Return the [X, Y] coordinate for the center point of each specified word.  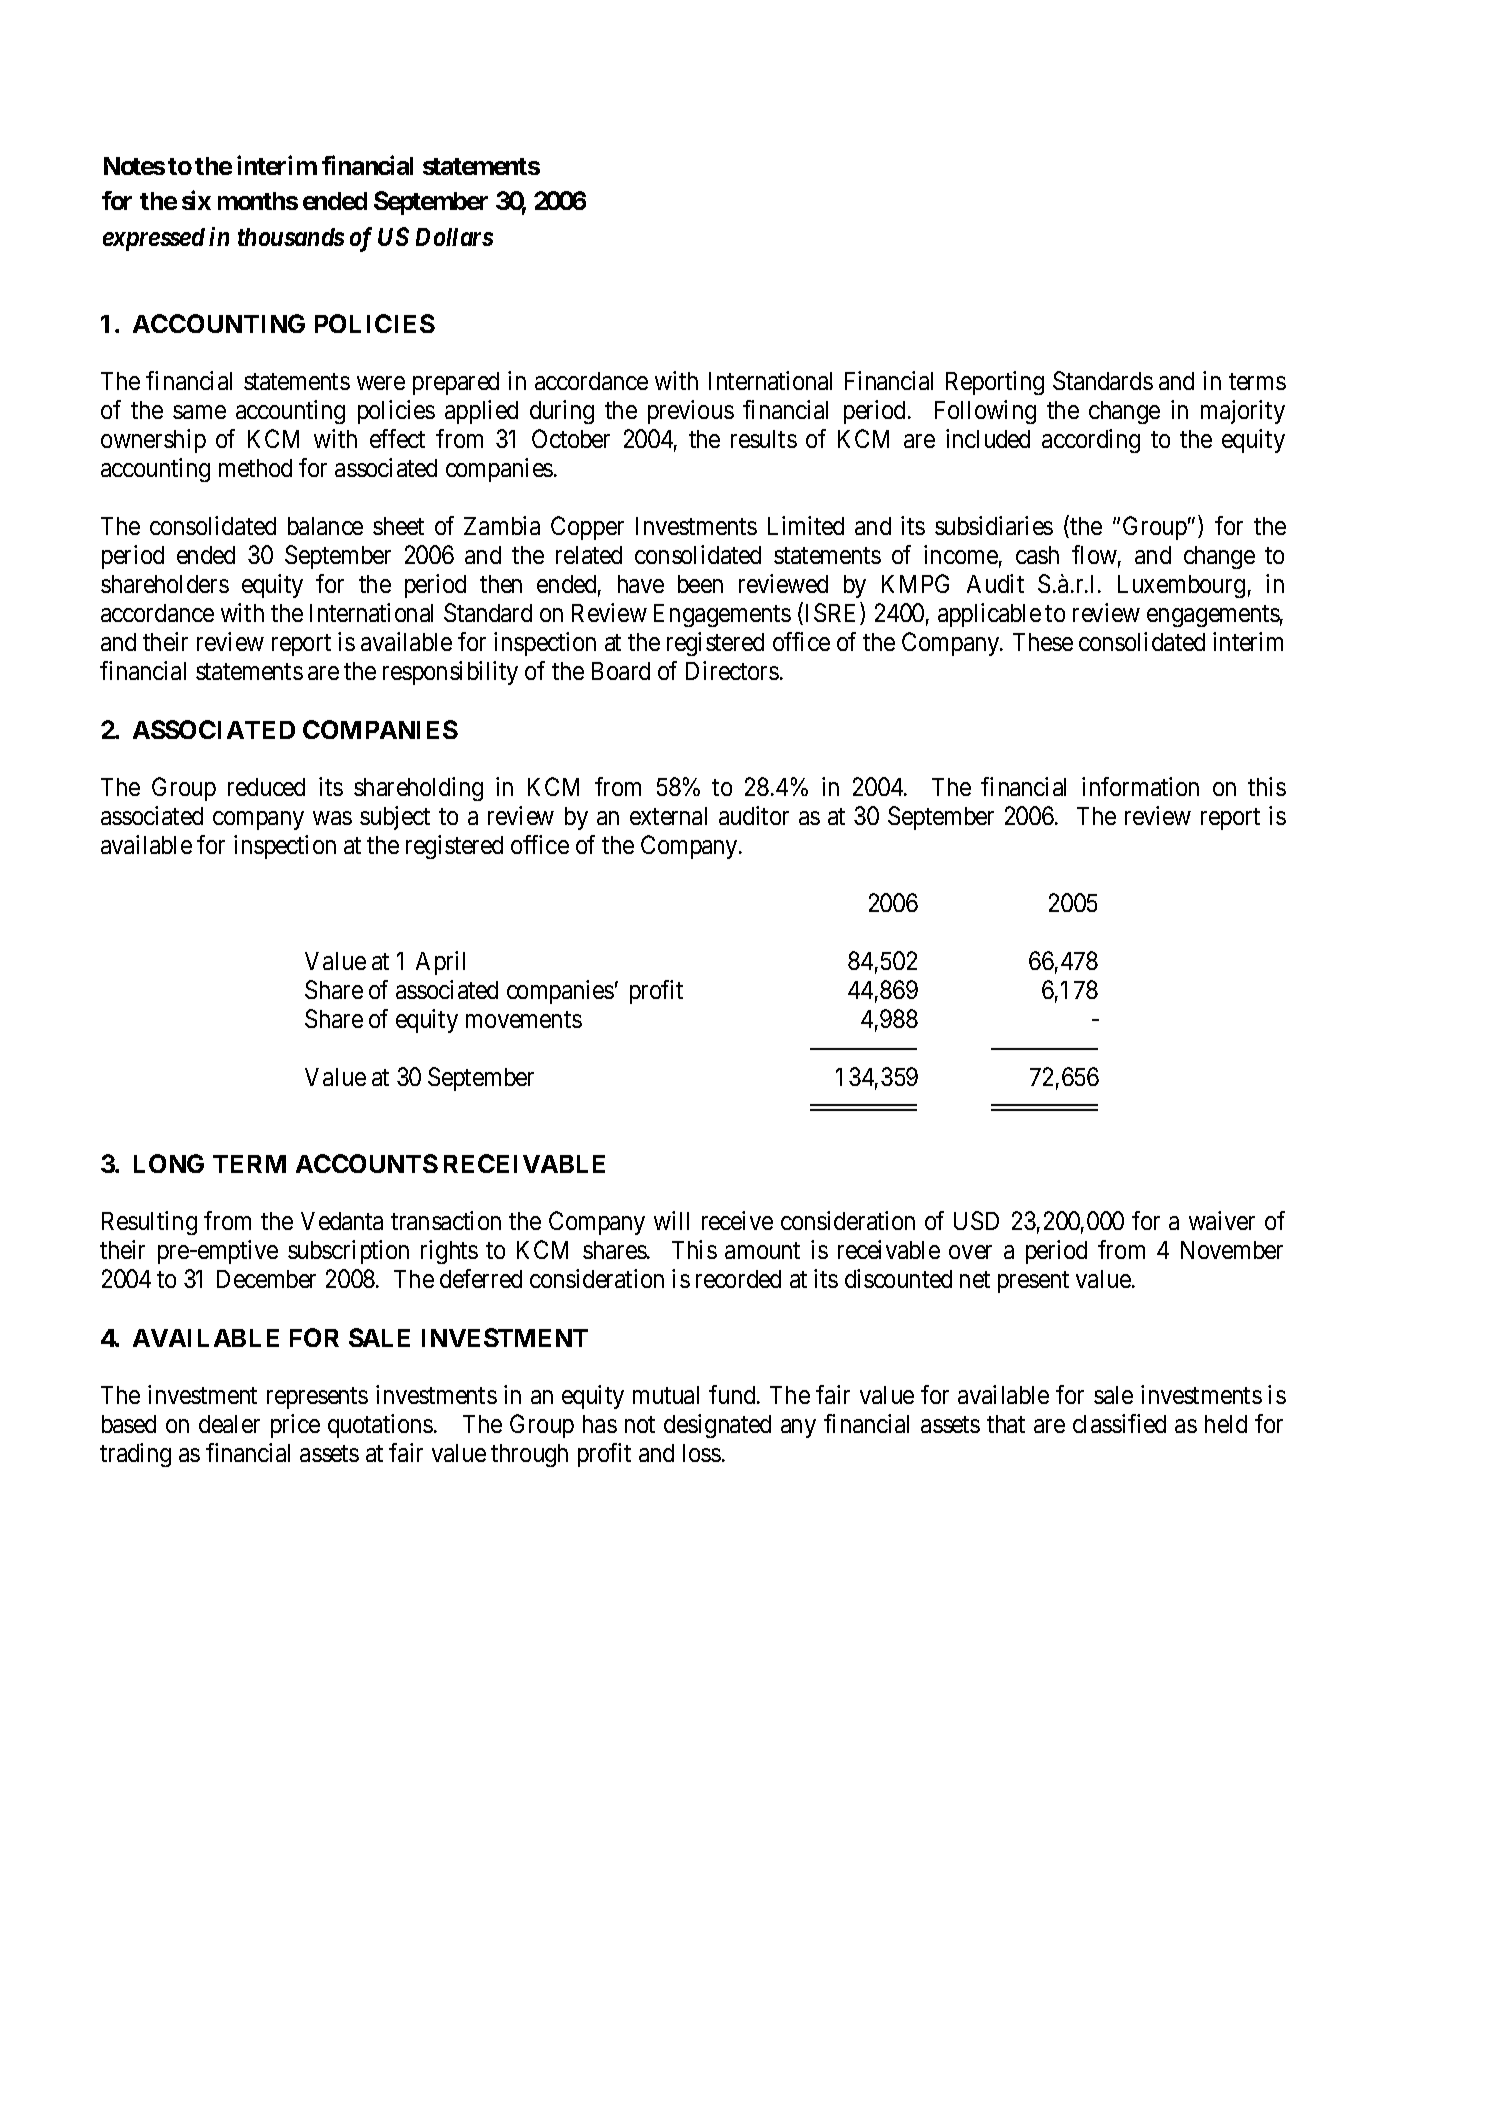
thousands [291, 237]
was [332, 818]
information [1140, 786]
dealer [229, 1424]
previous [691, 412]
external [668, 816]
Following [985, 412]
